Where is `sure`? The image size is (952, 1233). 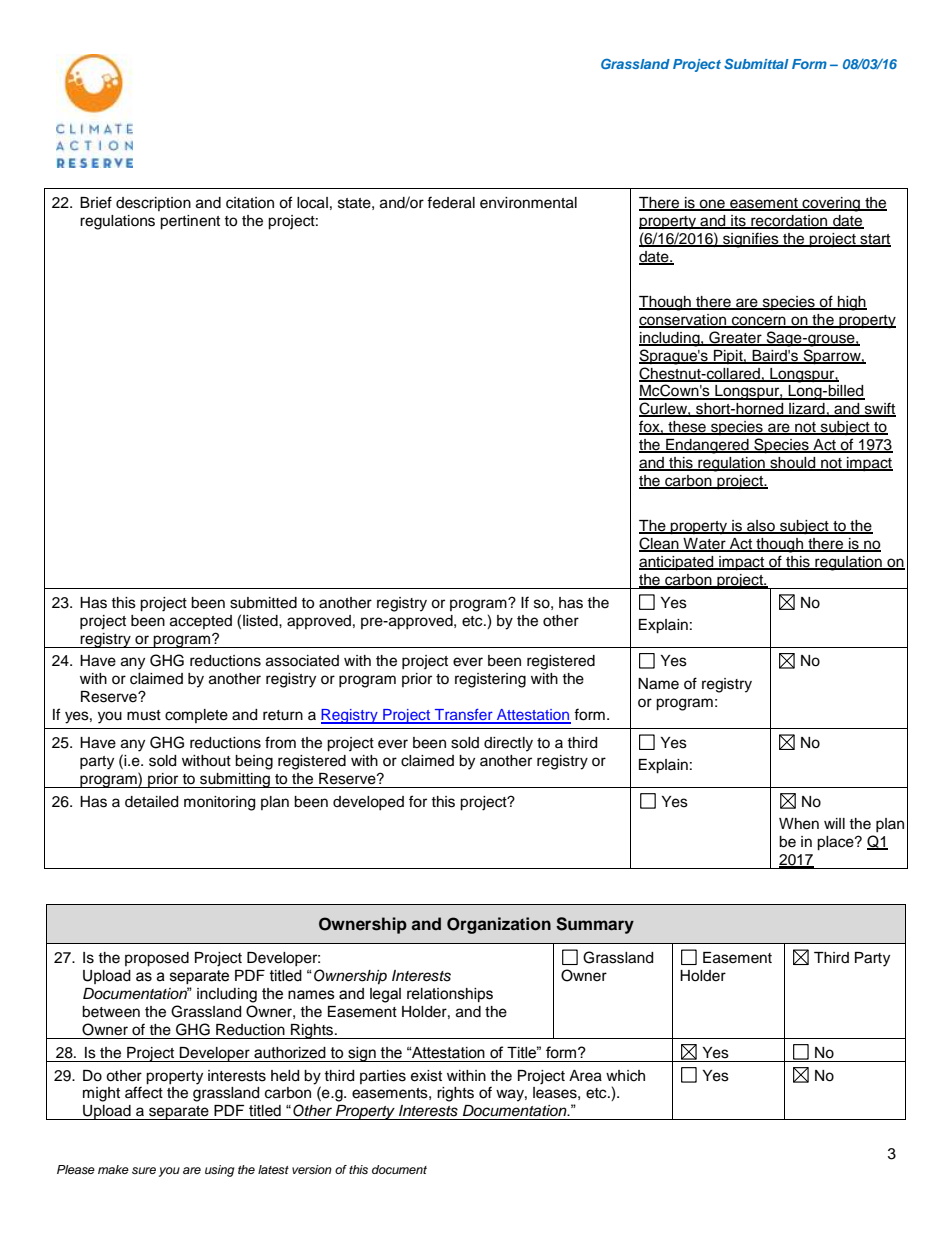 sure is located at coordinates (144, 1170).
